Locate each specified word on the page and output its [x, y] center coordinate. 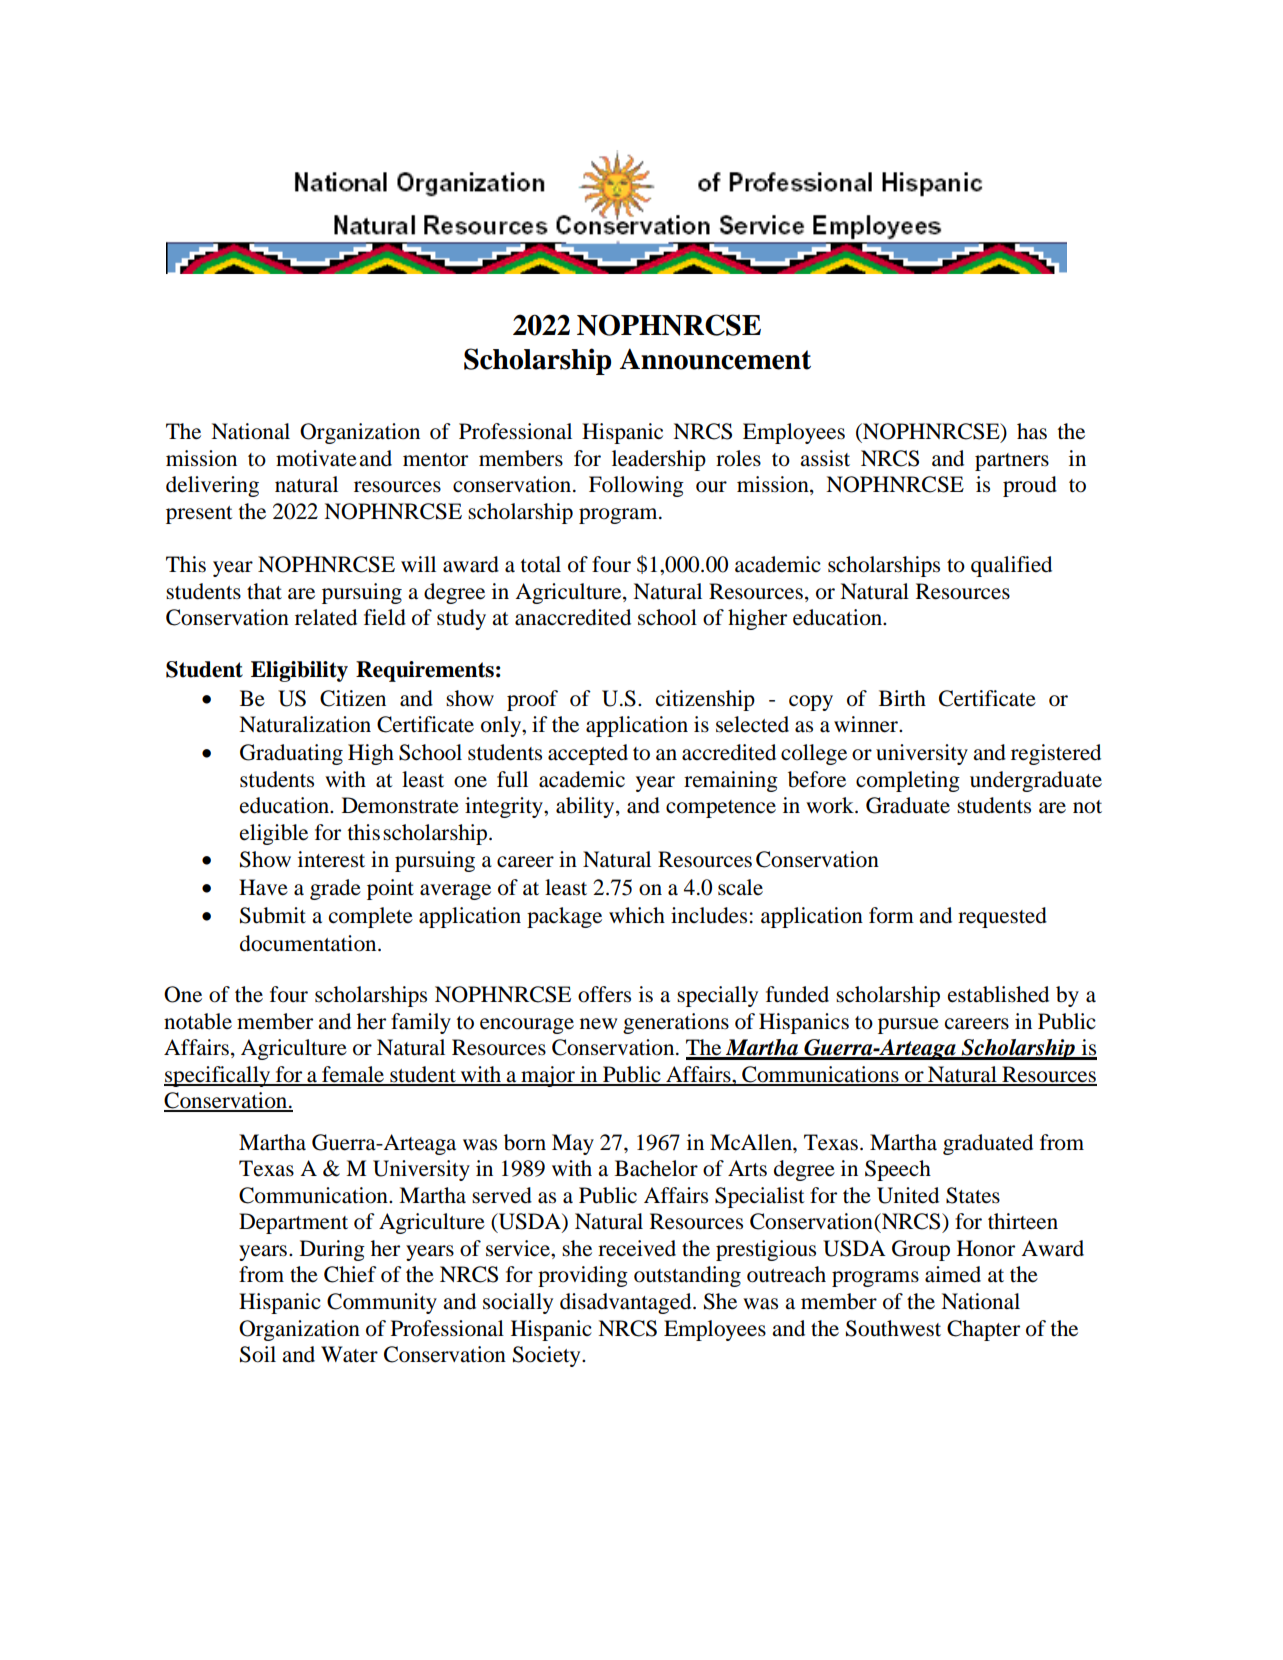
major [548, 1076]
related [326, 617]
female [353, 1075]
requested [1002, 917]
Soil [258, 1354]
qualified [1011, 566]
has [1032, 431]
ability [586, 807]
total [540, 564]
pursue [908, 1026]
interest [331, 859]
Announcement [715, 359]
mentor [435, 460]
